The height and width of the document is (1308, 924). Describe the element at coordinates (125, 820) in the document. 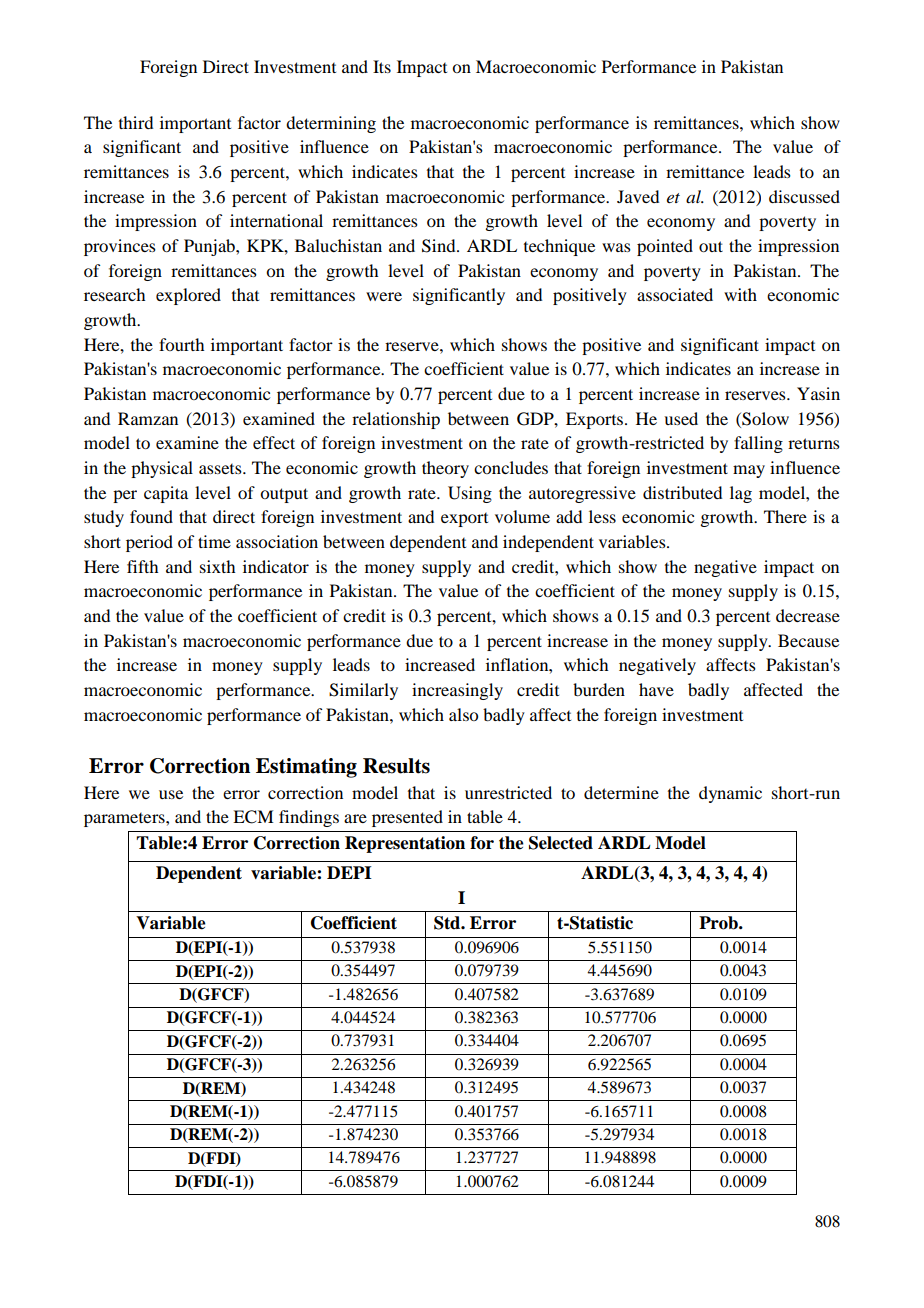

I see `parameters` at that location.
